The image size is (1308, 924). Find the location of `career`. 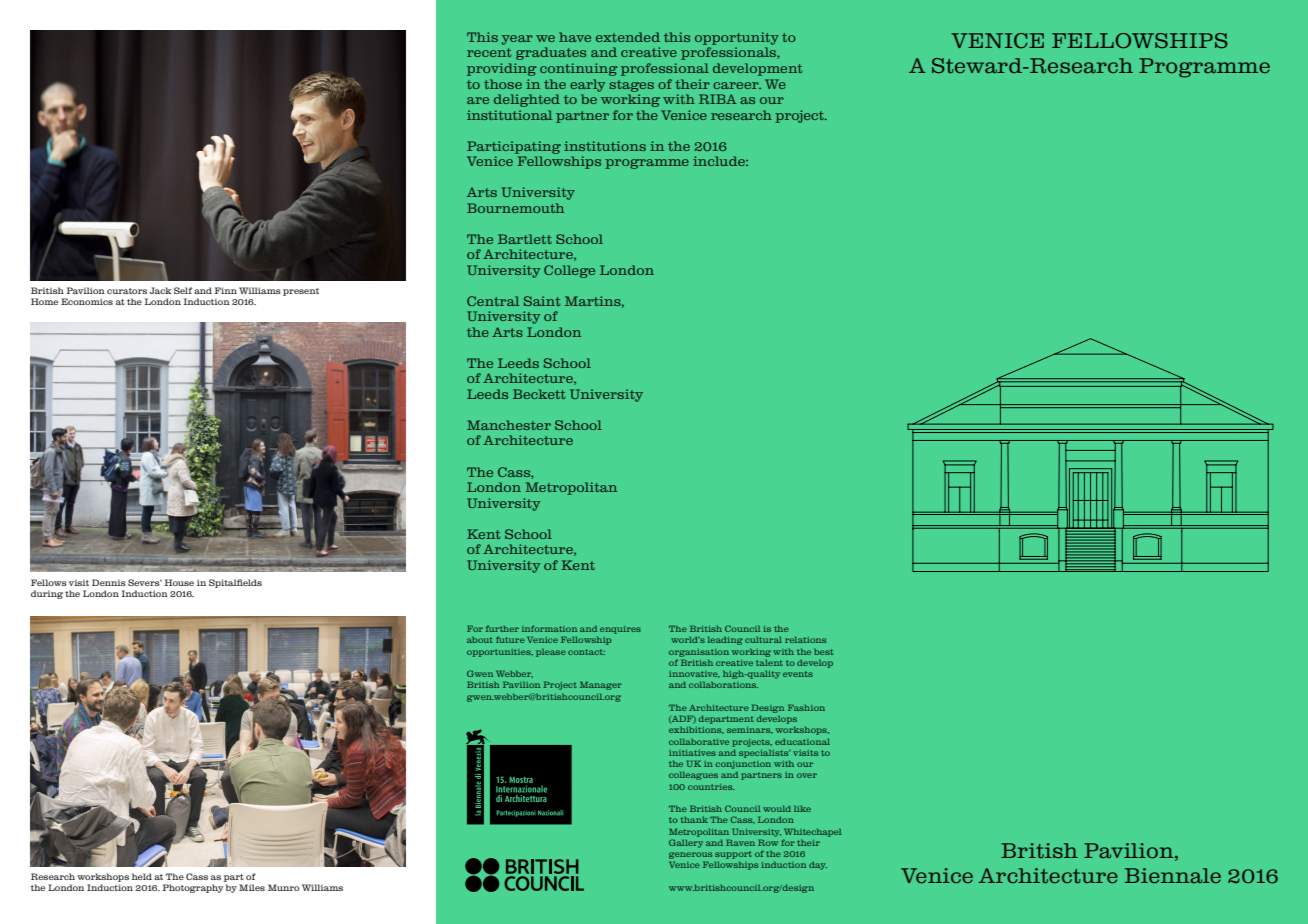

career is located at coordinates (737, 85).
